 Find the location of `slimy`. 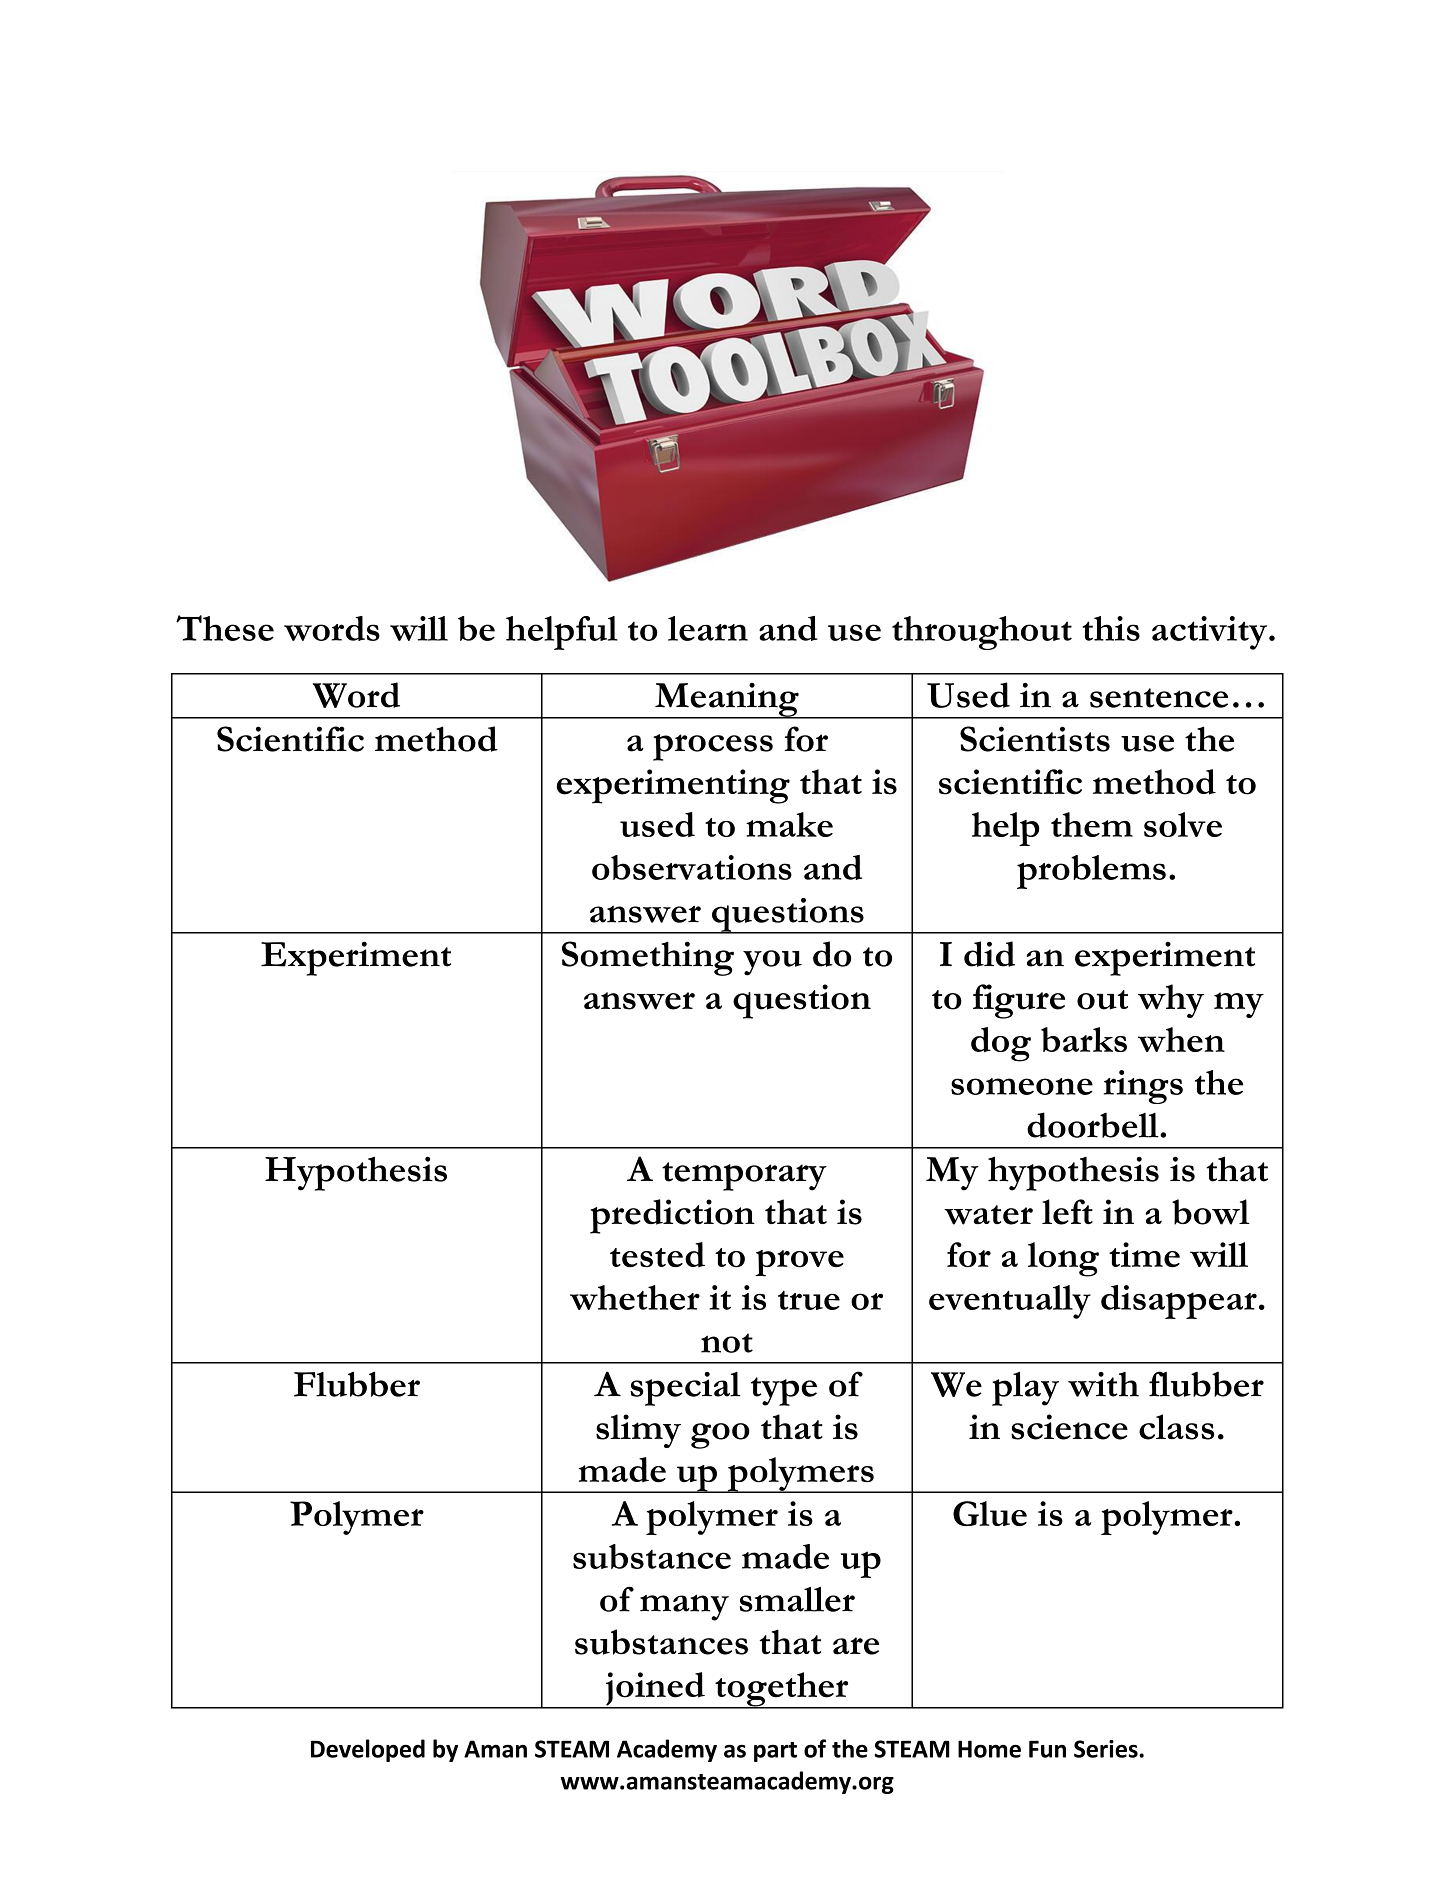

slimy is located at coordinates (638, 1431).
